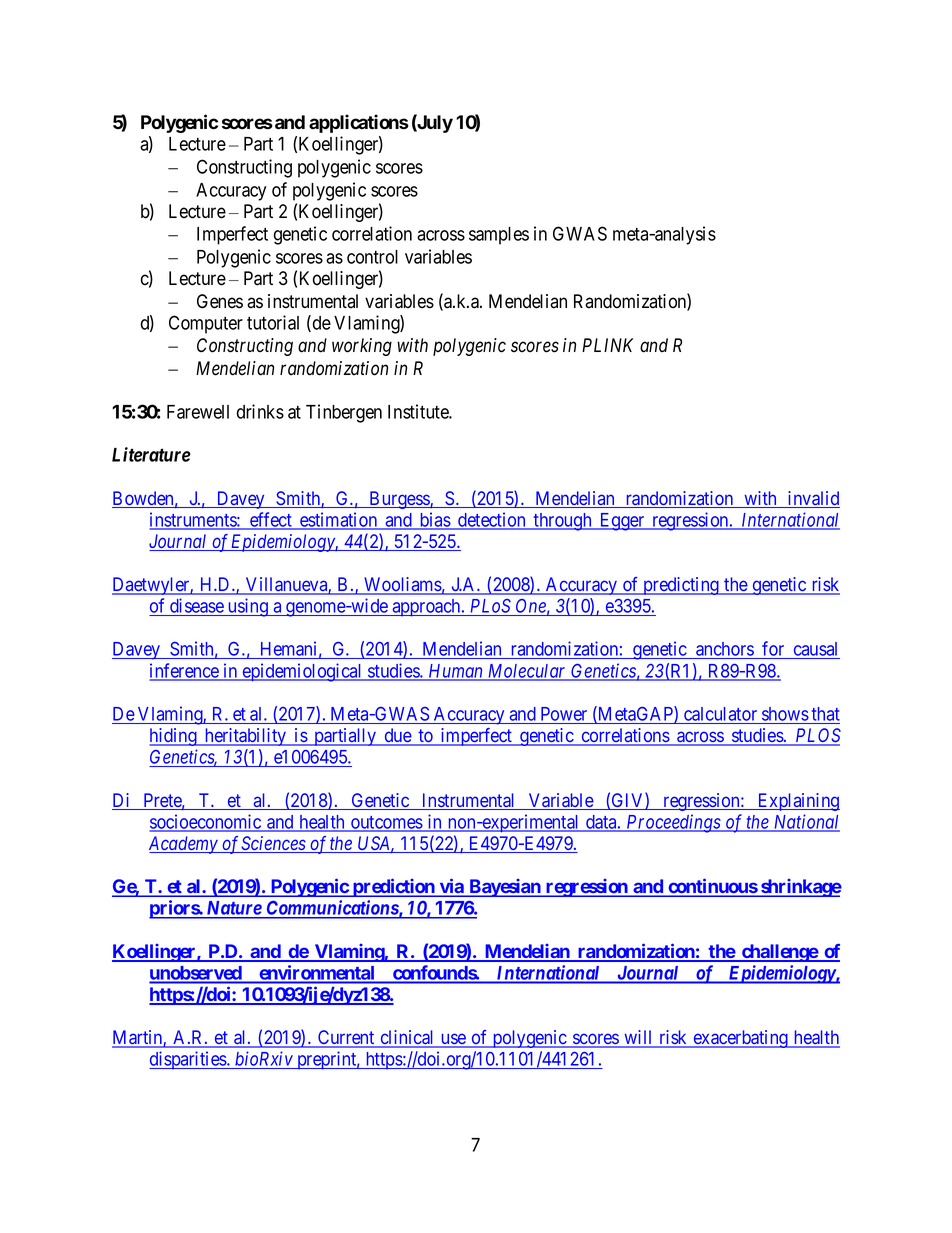 This screenshot has width=952, height=1233. I want to click on samples, so click(499, 236).
